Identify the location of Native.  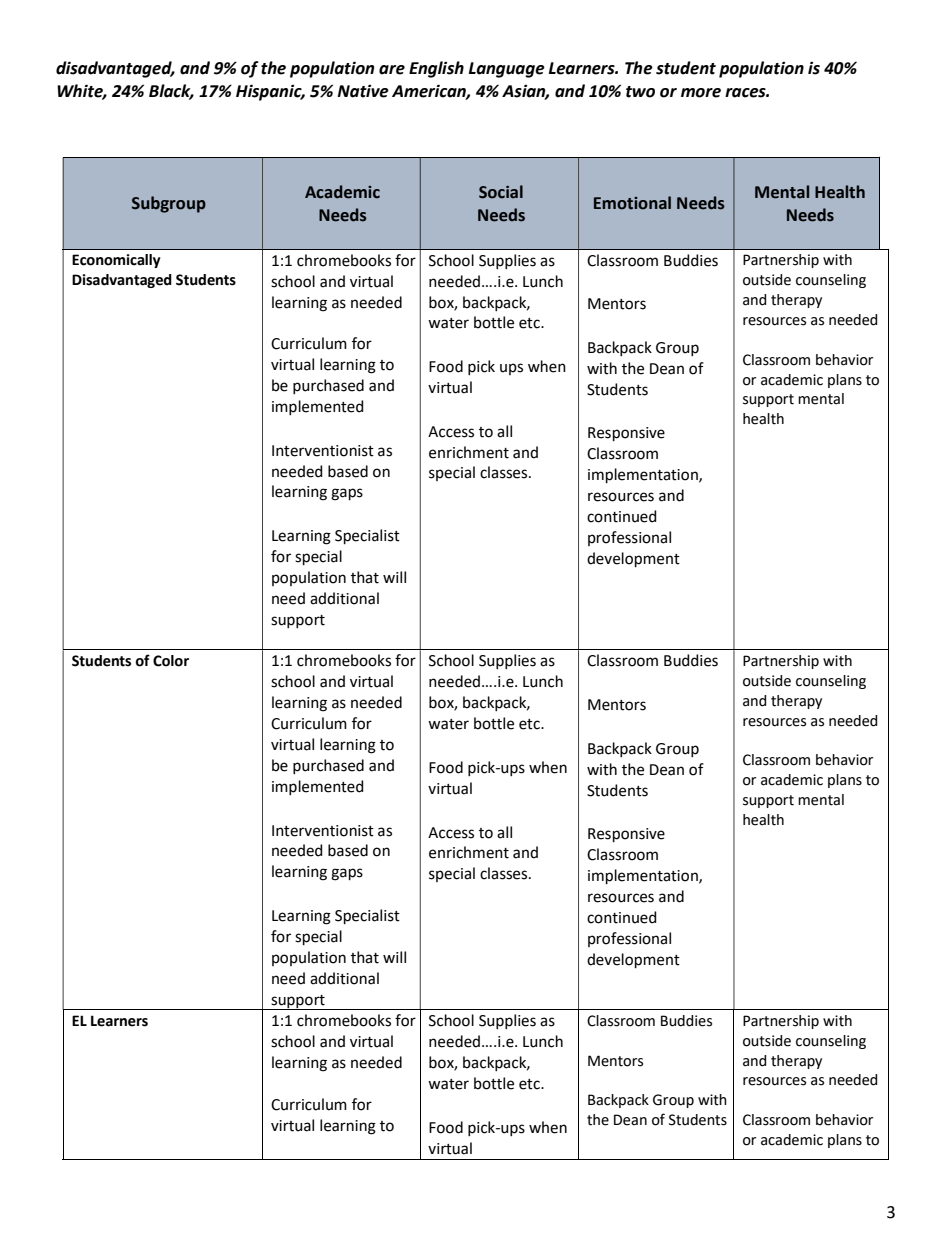
(363, 91).
